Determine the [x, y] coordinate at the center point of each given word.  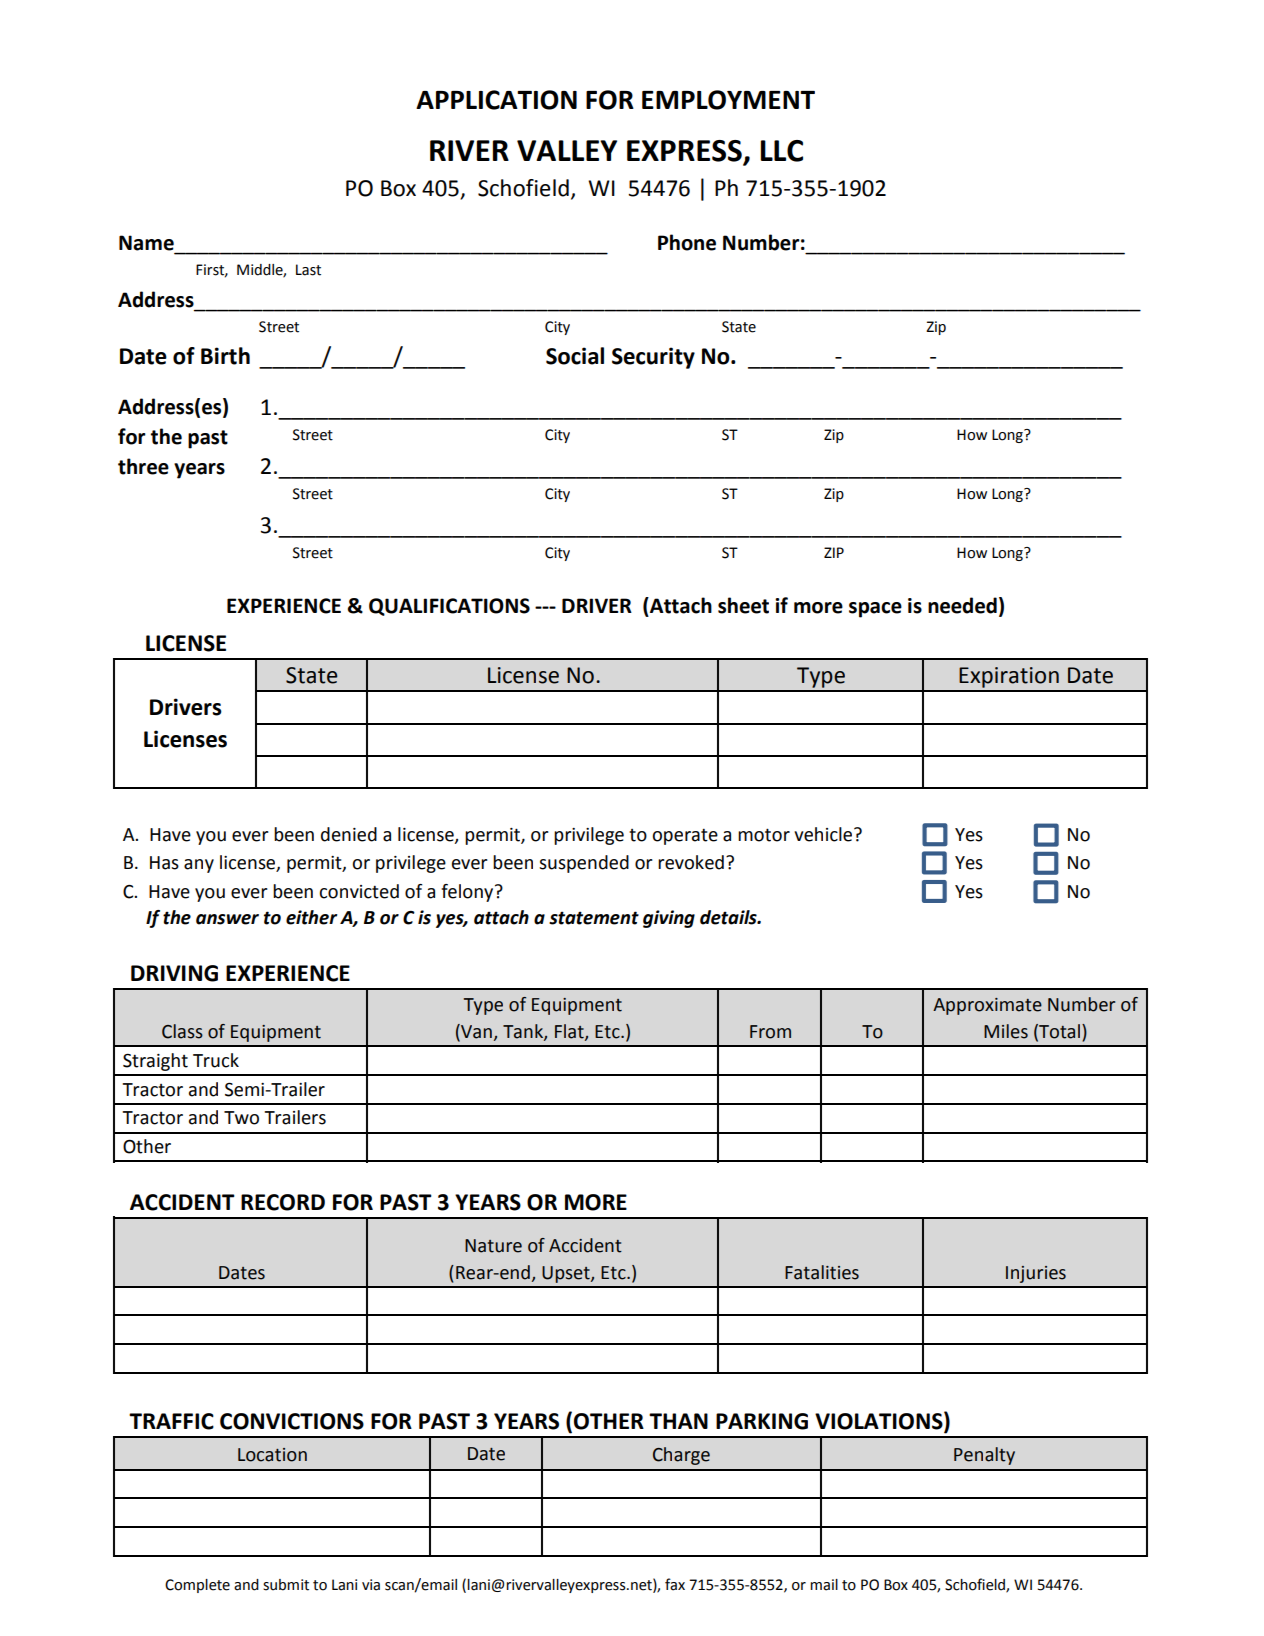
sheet [743, 605]
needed [962, 605]
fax [675, 1584]
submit [286, 1585]
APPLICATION [496, 100]
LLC [782, 151]
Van [475, 1032]
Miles [1006, 1031]
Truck [216, 1060]
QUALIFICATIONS [449, 607]
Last [308, 270]
